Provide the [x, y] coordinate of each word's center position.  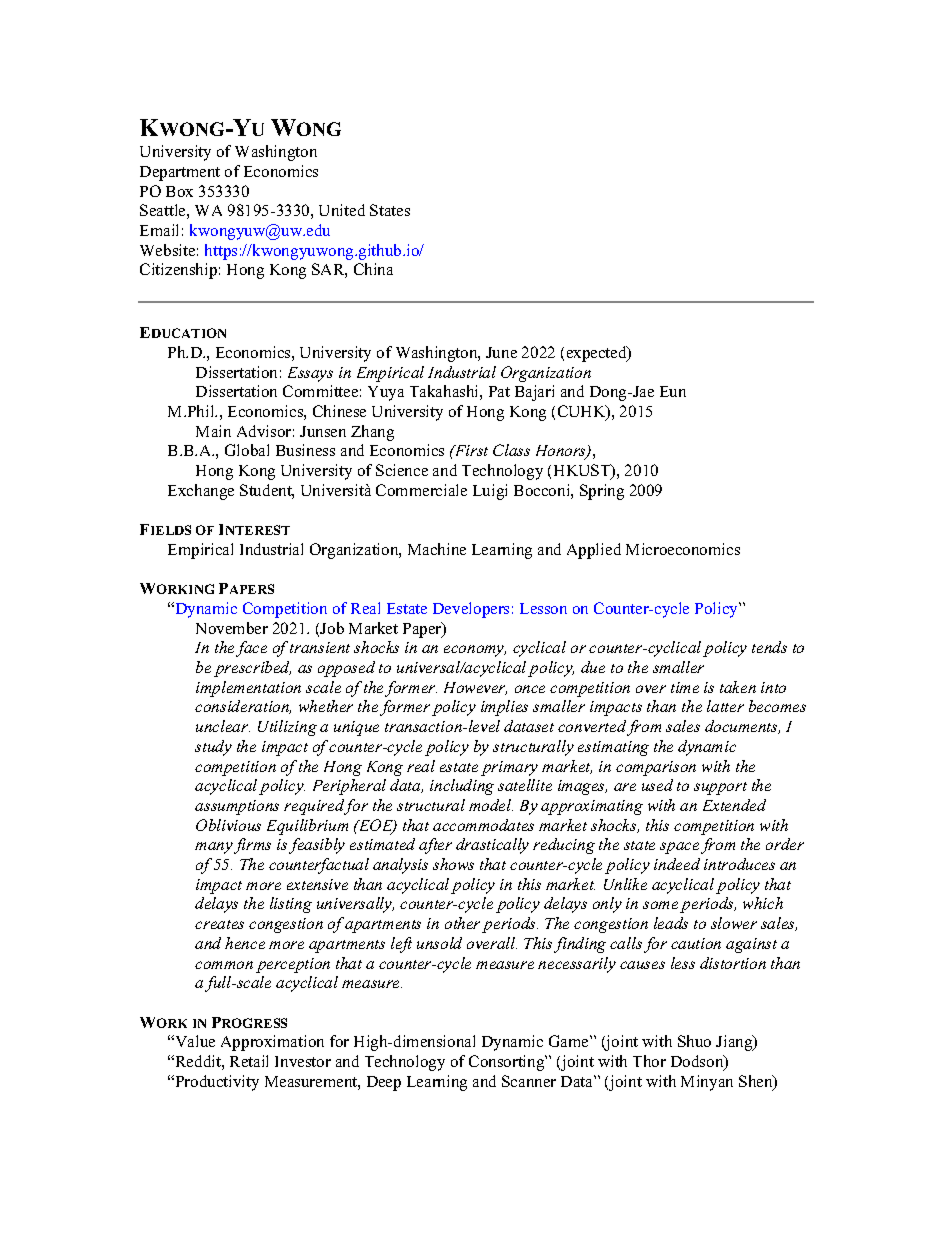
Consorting [508, 1063]
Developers [471, 610]
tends [769, 647]
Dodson [698, 1062]
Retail [249, 1061]
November [232, 628]
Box [179, 191]
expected [598, 354]
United [342, 210]
